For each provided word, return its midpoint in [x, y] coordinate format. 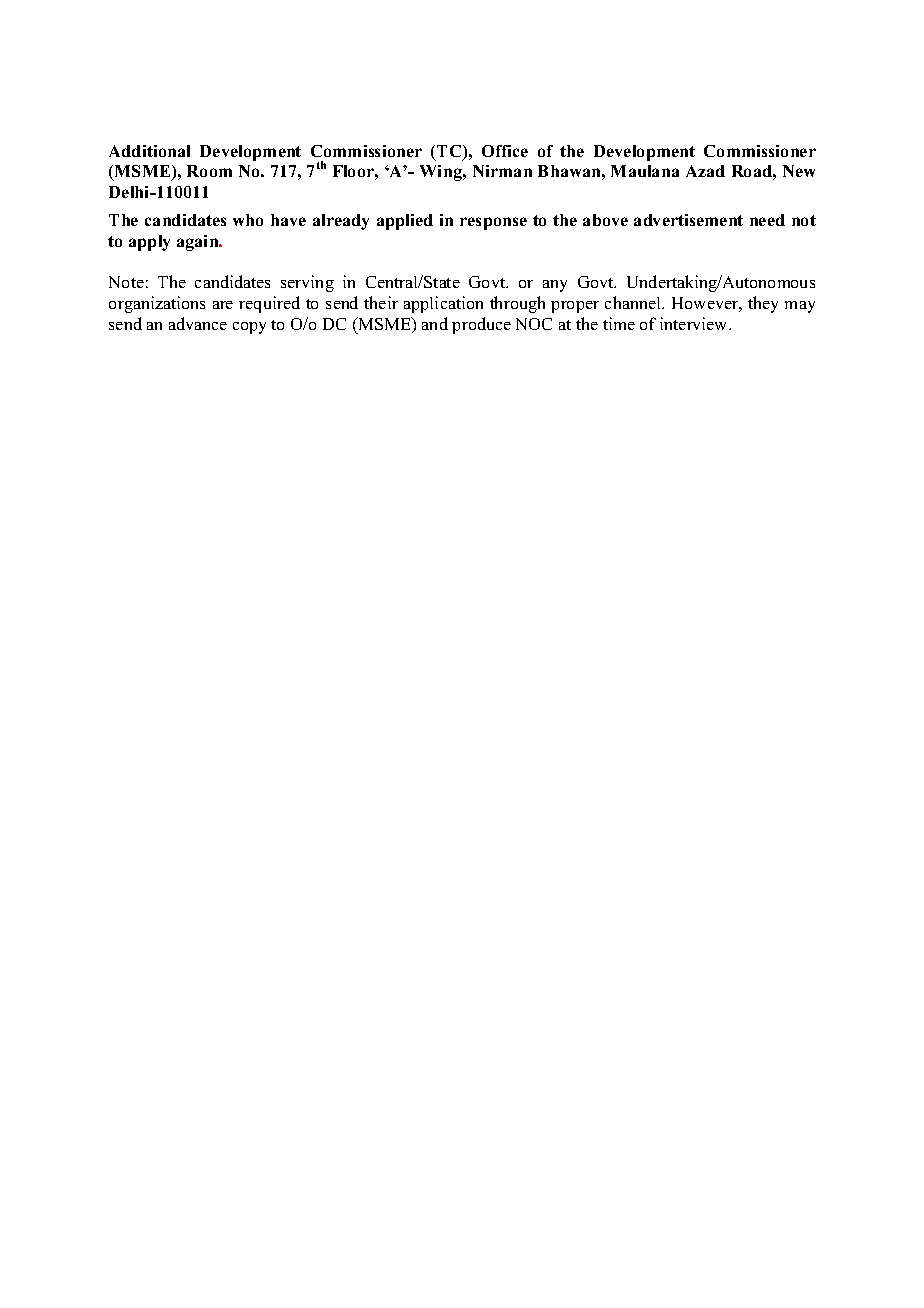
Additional [149, 151]
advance [198, 323]
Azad [705, 171]
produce [481, 325]
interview [695, 323]
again [199, 243]
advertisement [688, 220]
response [493, 223]
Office [505, 151]
